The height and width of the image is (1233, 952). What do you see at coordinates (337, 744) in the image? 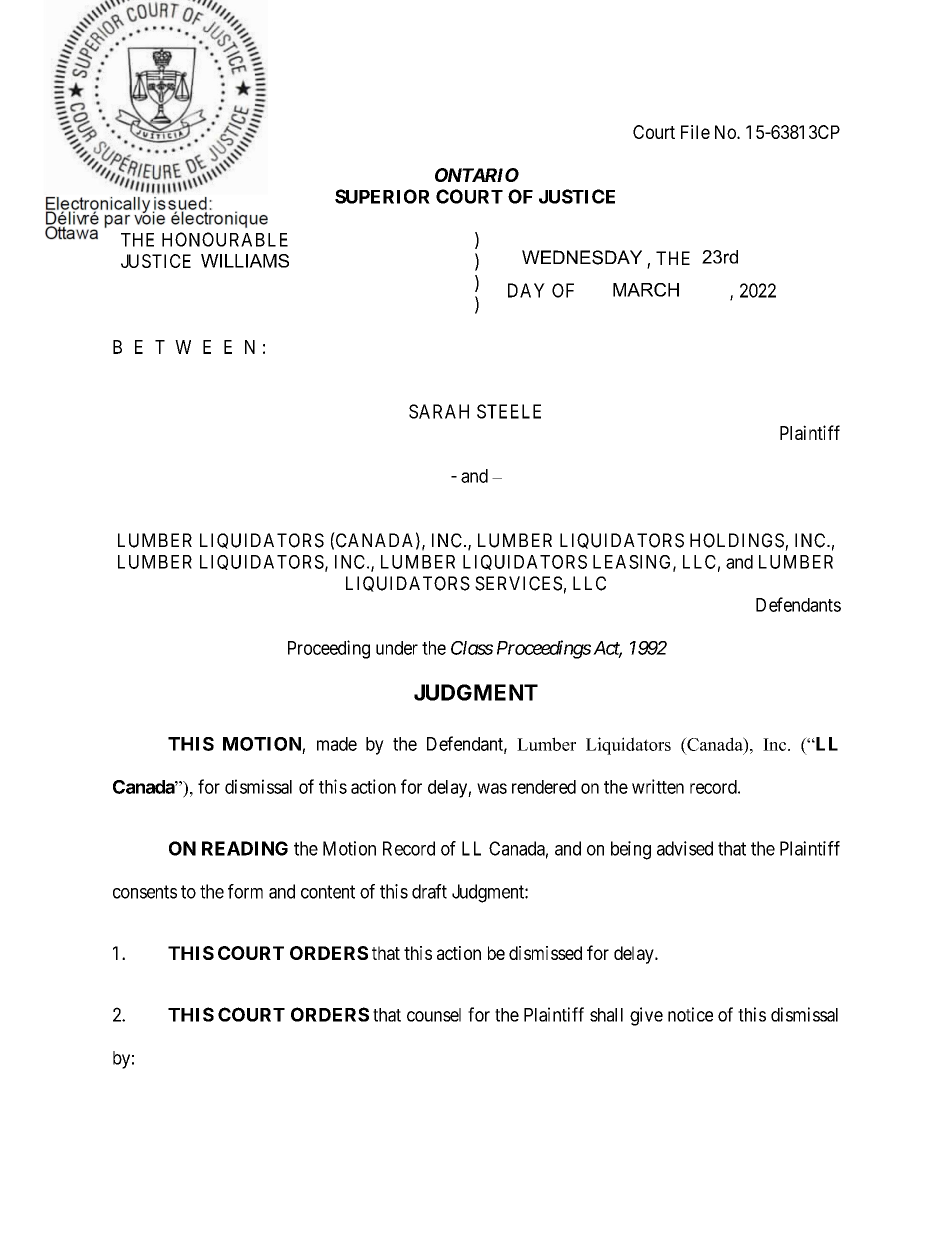
I see `made` at bounding box center [337, 744].
